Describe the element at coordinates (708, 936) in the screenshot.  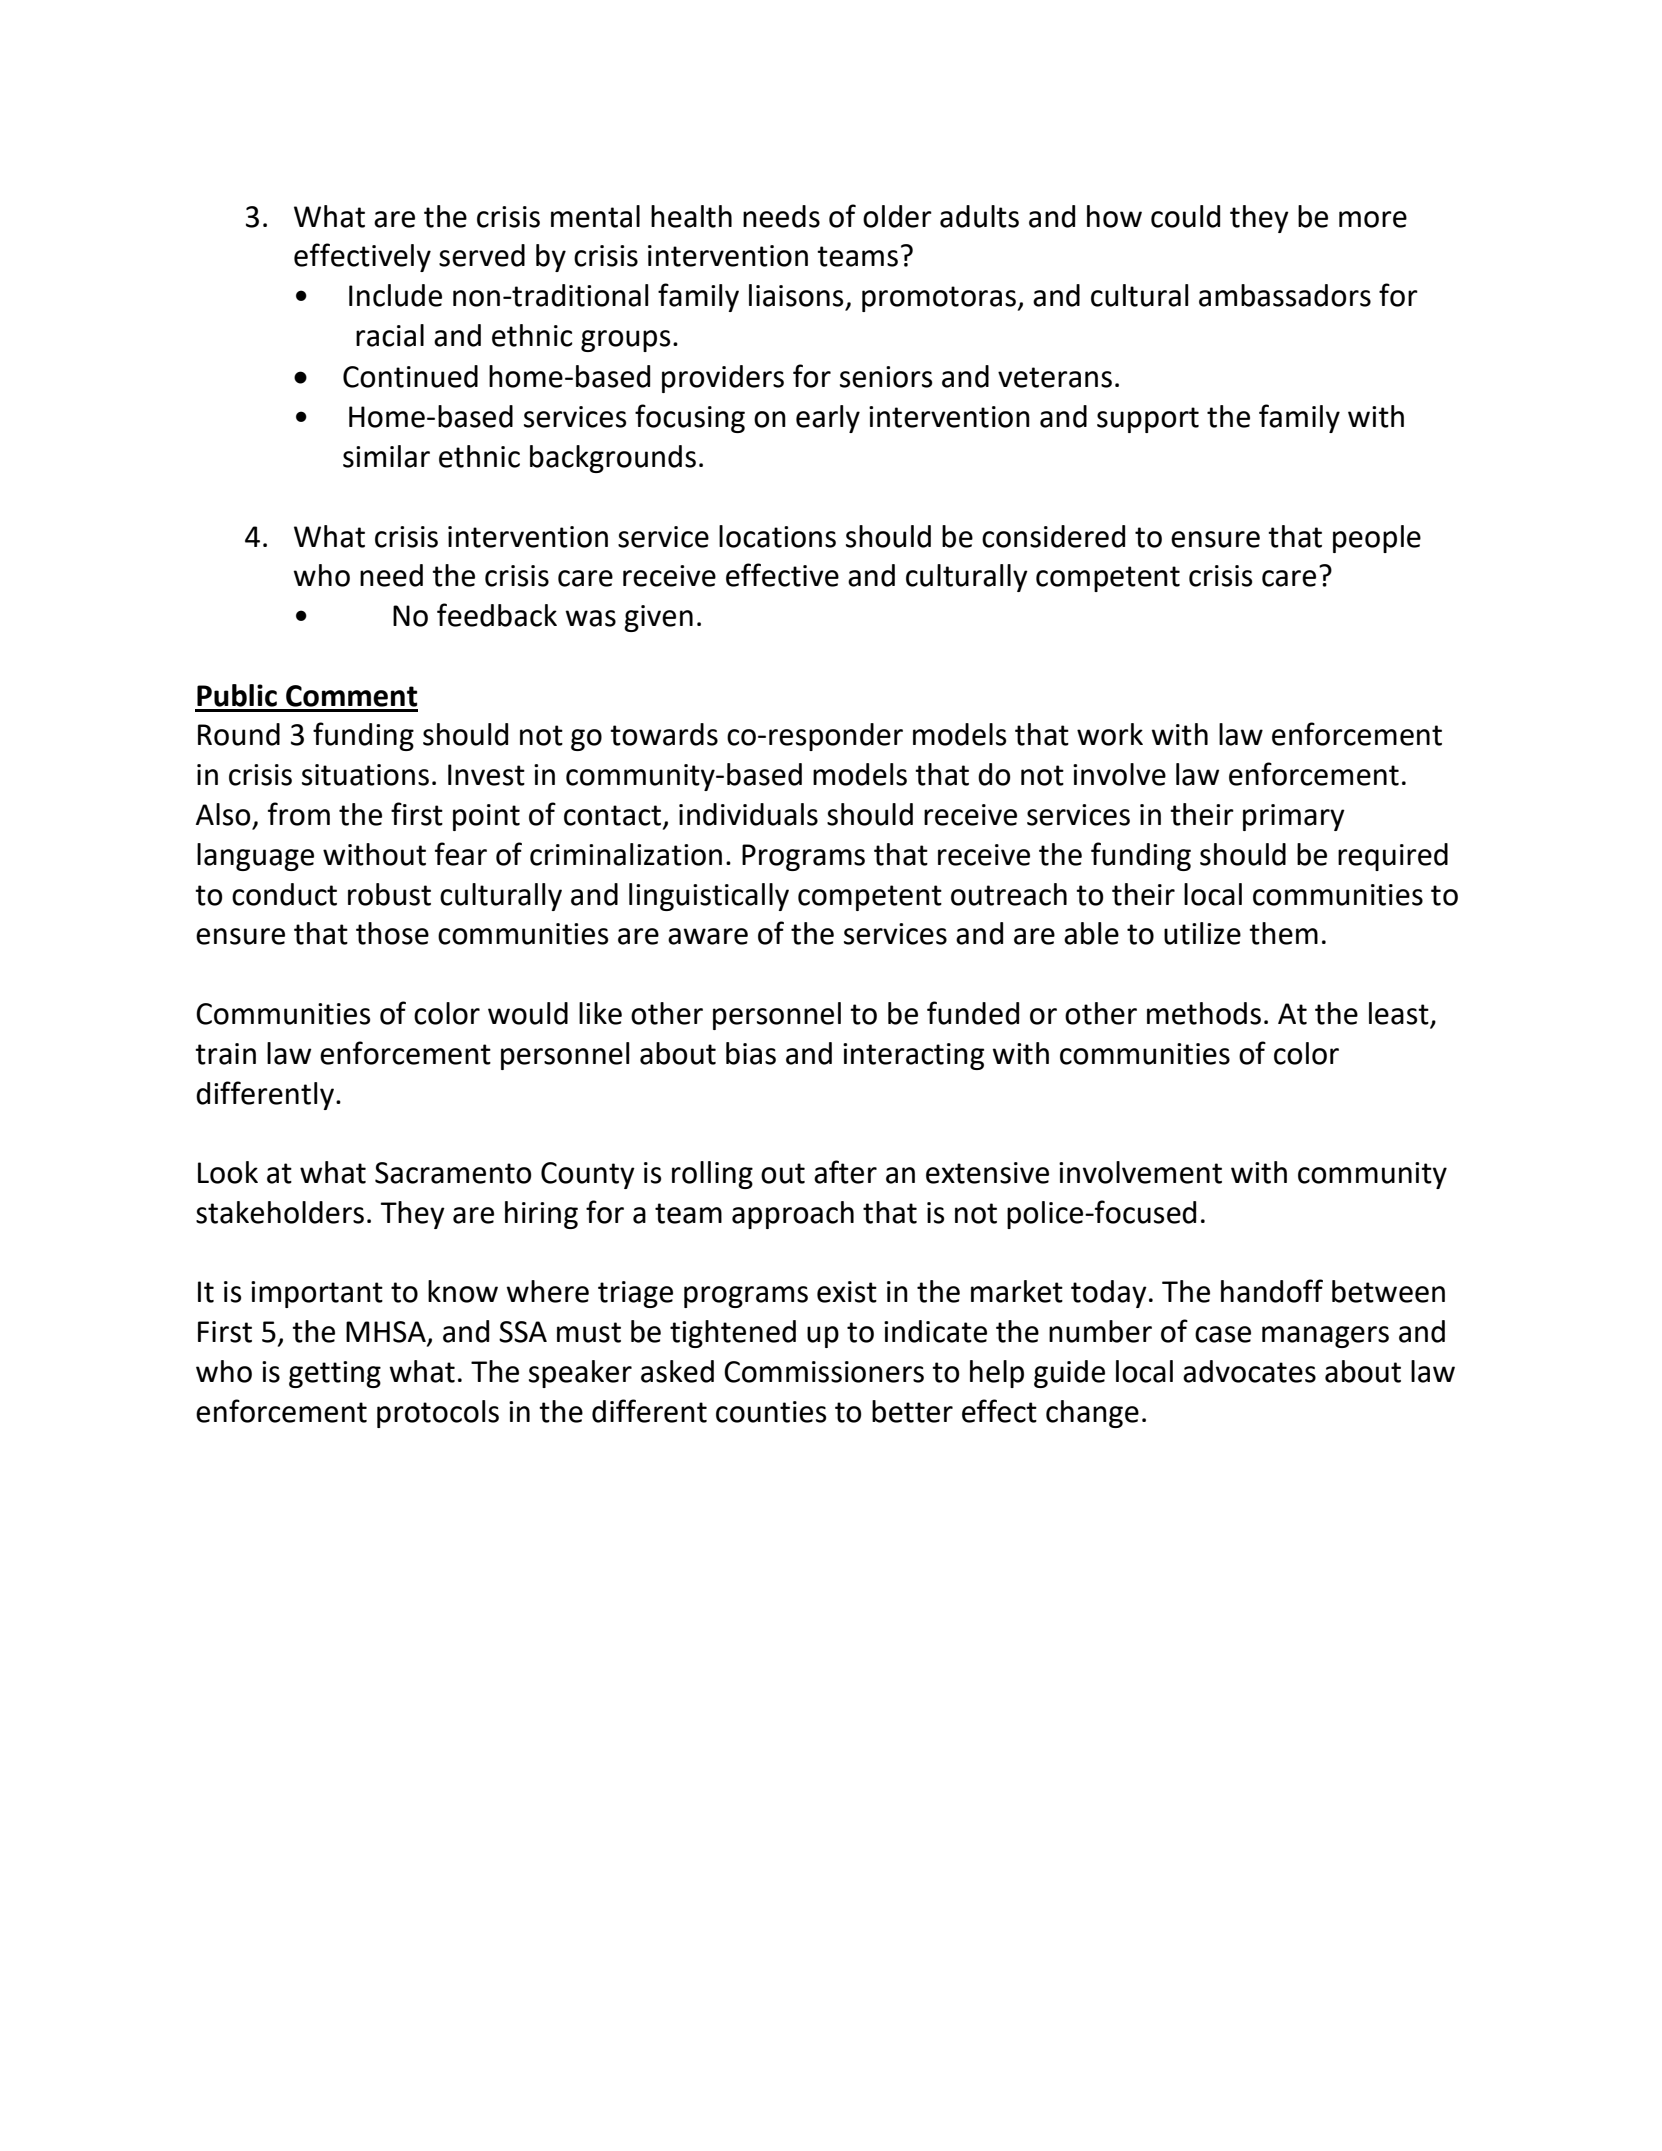
I see `aware` at that location.
